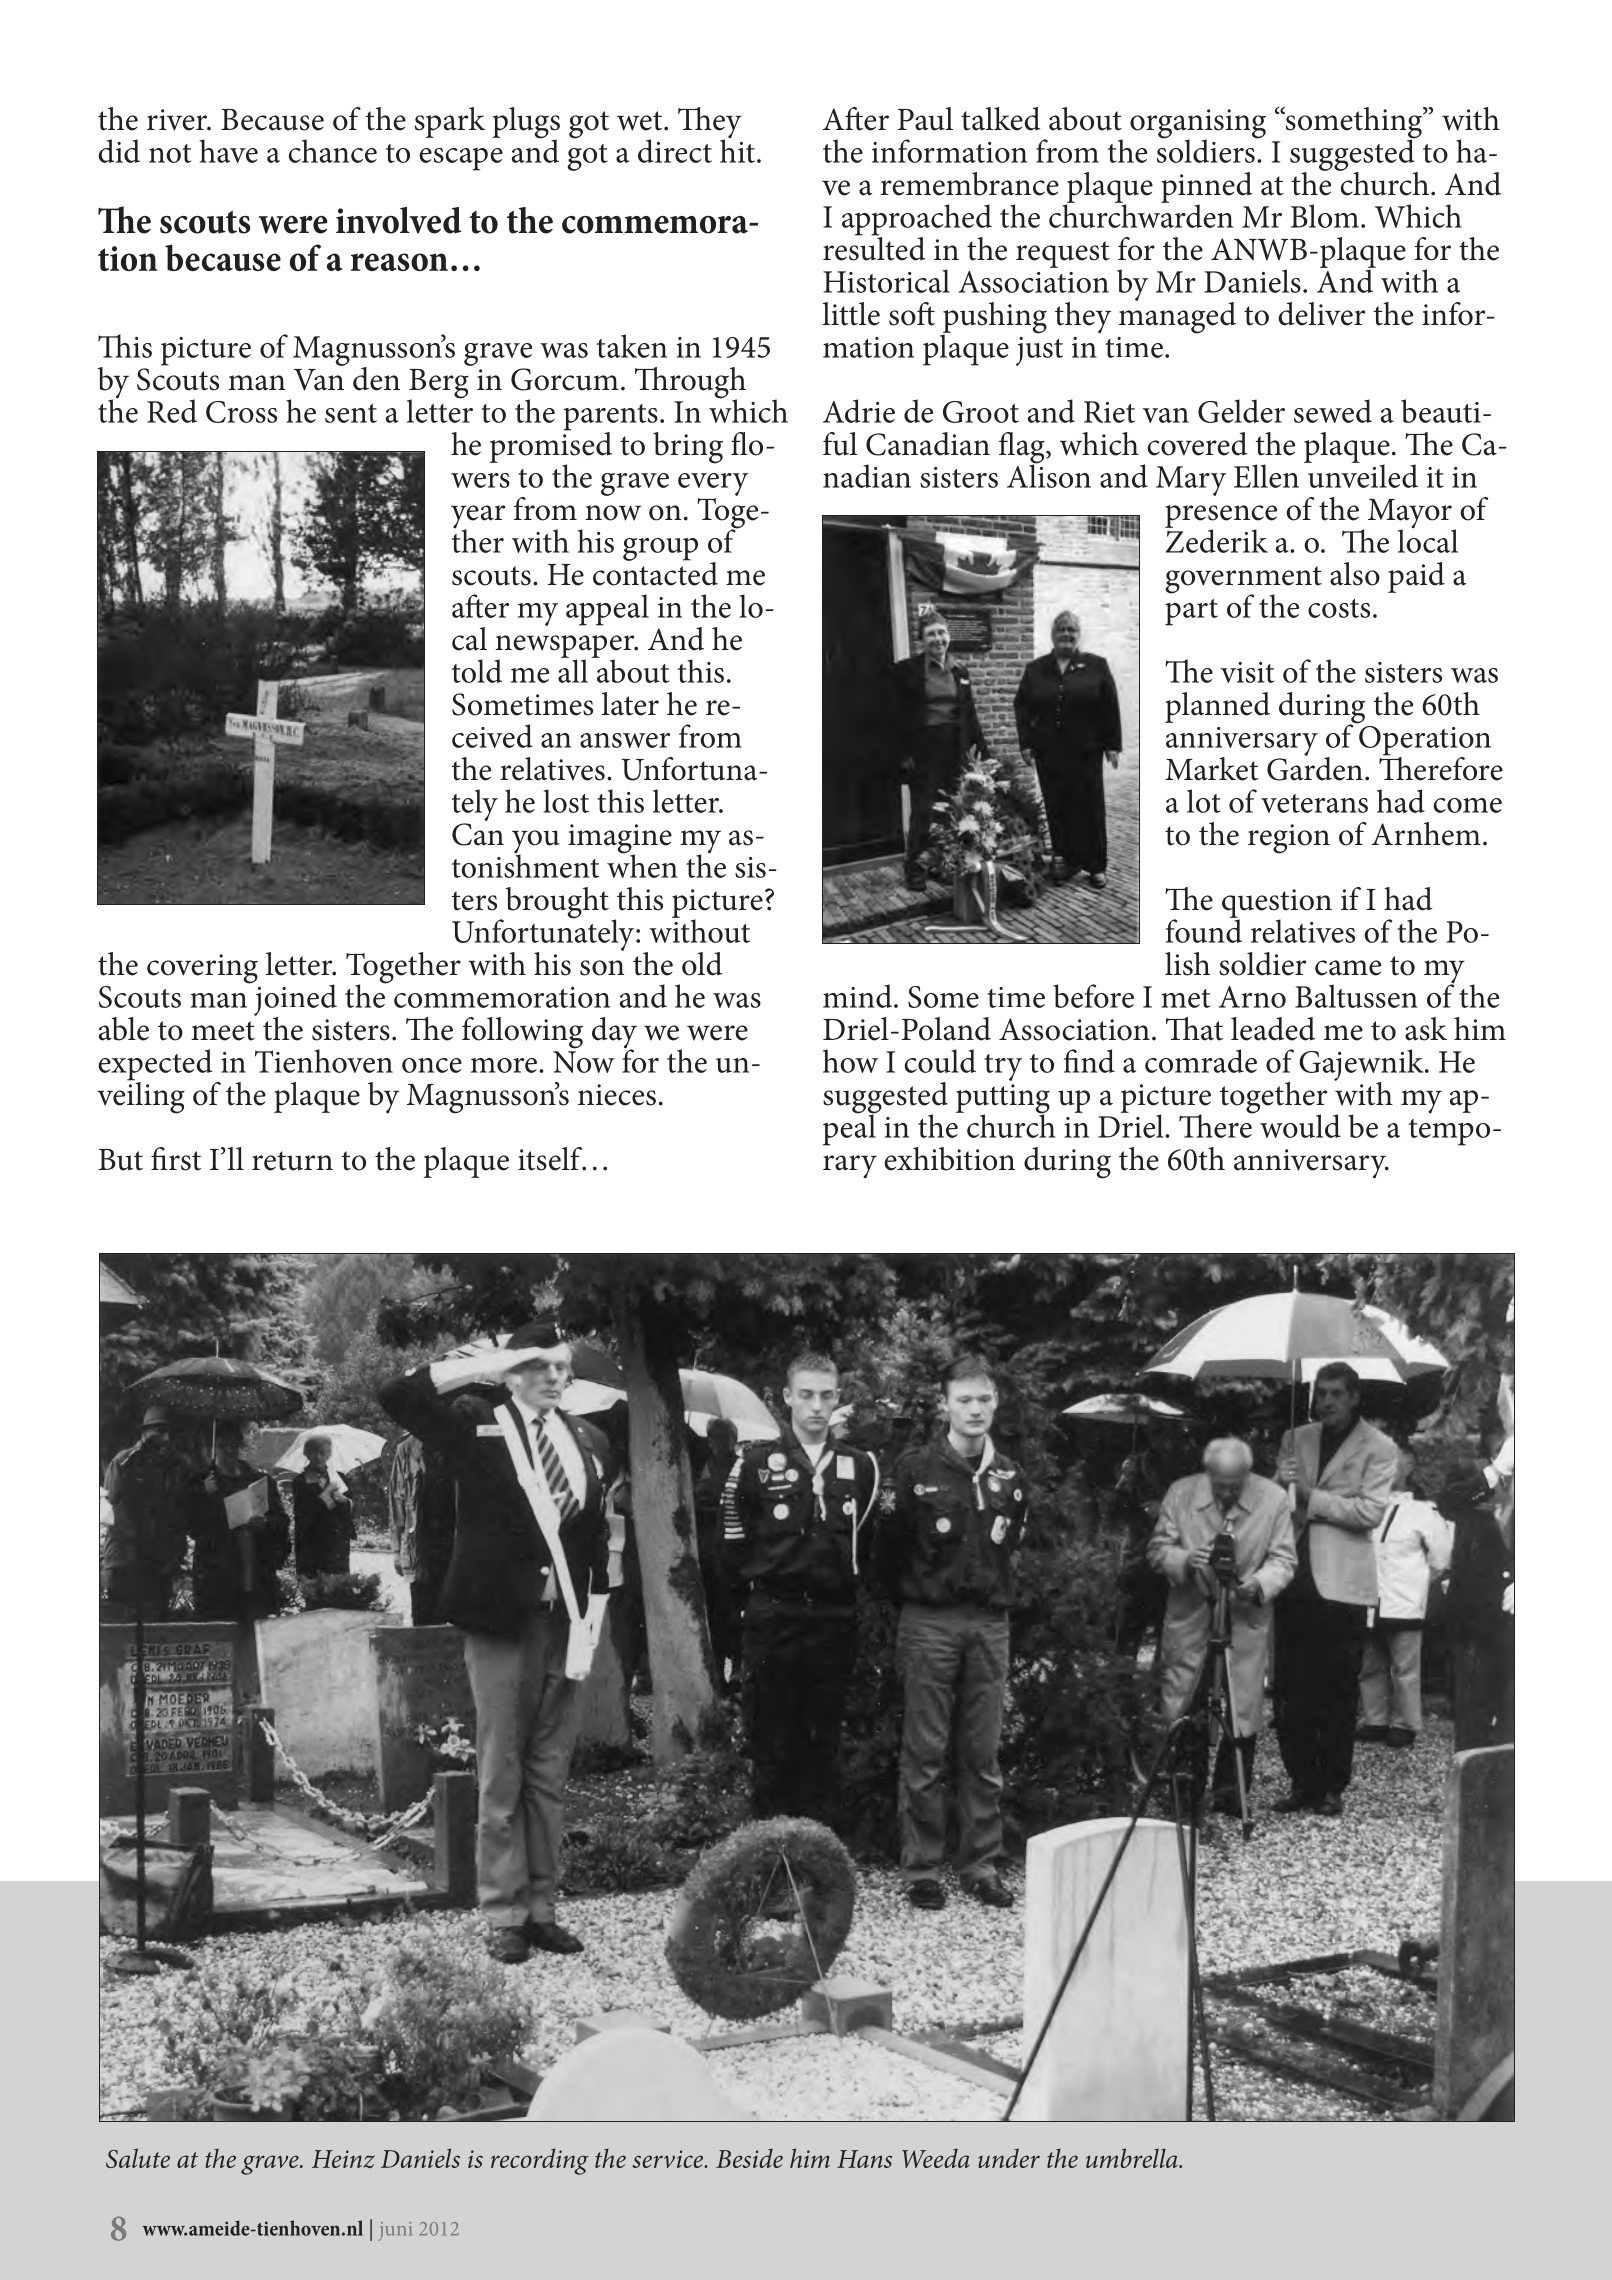  I want to click on visit, so click(1247, 672).
